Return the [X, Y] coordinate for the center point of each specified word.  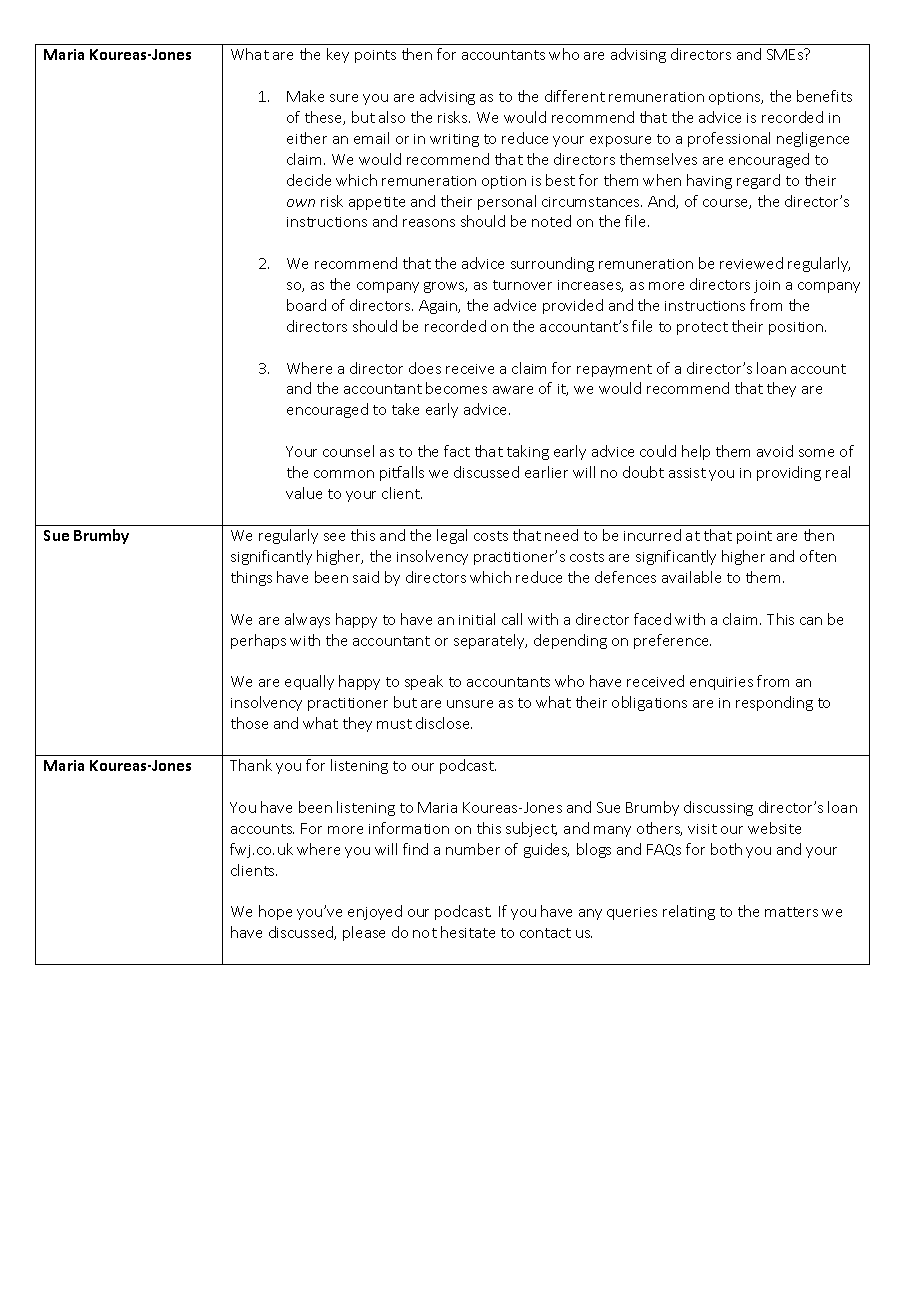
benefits [824, 96]
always [307, 620]
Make [305, 96]
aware [513, 390]
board [306, 305]
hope [275, 912]
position [797, 328]
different [575, 96]
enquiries [721, 683]
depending [570, 641]
